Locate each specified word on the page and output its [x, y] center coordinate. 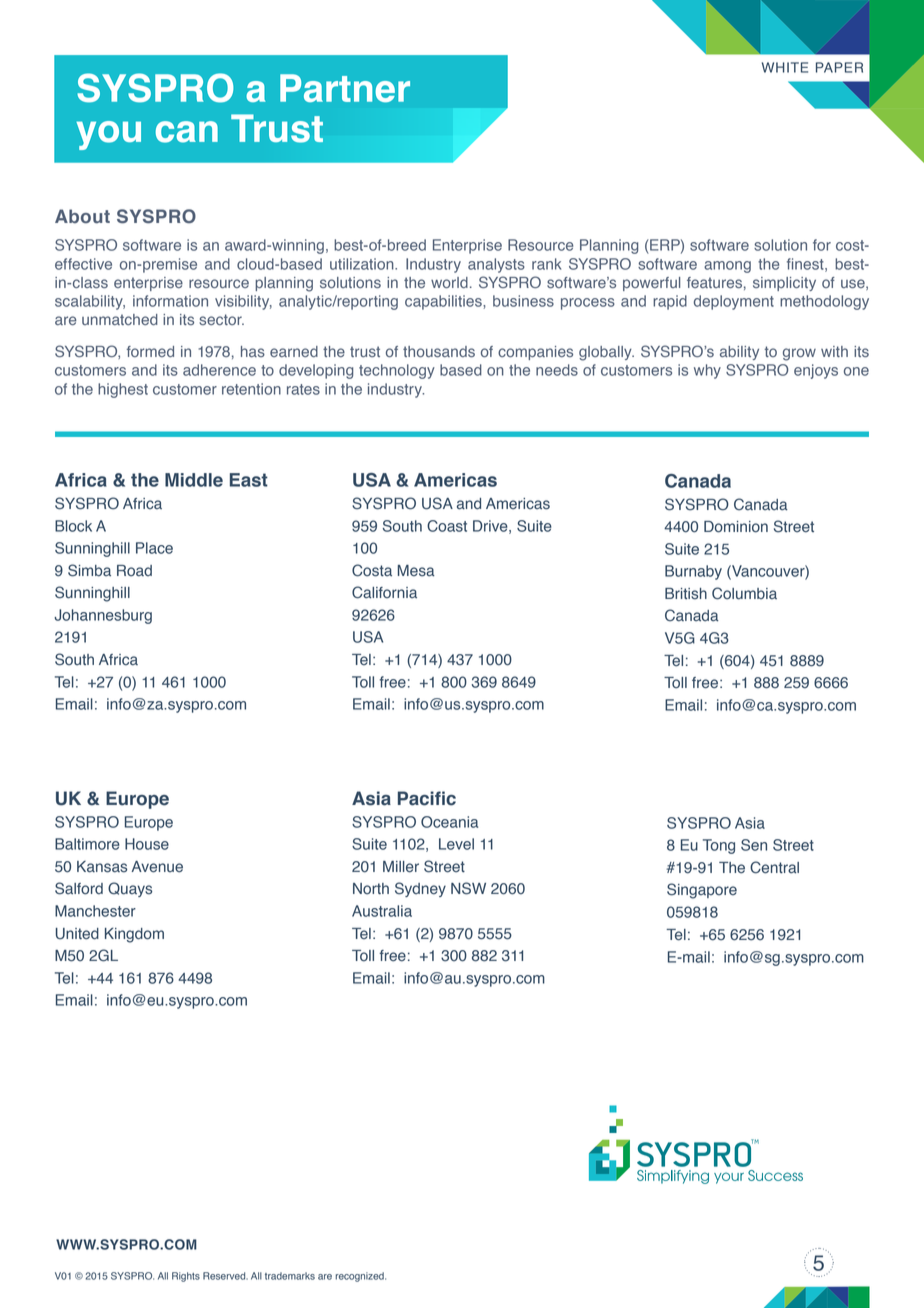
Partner [345, 88]
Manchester [95, 911]
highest [123, 390]
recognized [360, 1277]
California [384, 592]
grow [799, 354]
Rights [186, 1277]
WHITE [785, 67]
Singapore [702, 891]
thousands [439, 351]
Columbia [744, 593]
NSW [468, 888]
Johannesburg [103, 616]
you [108, 135]
